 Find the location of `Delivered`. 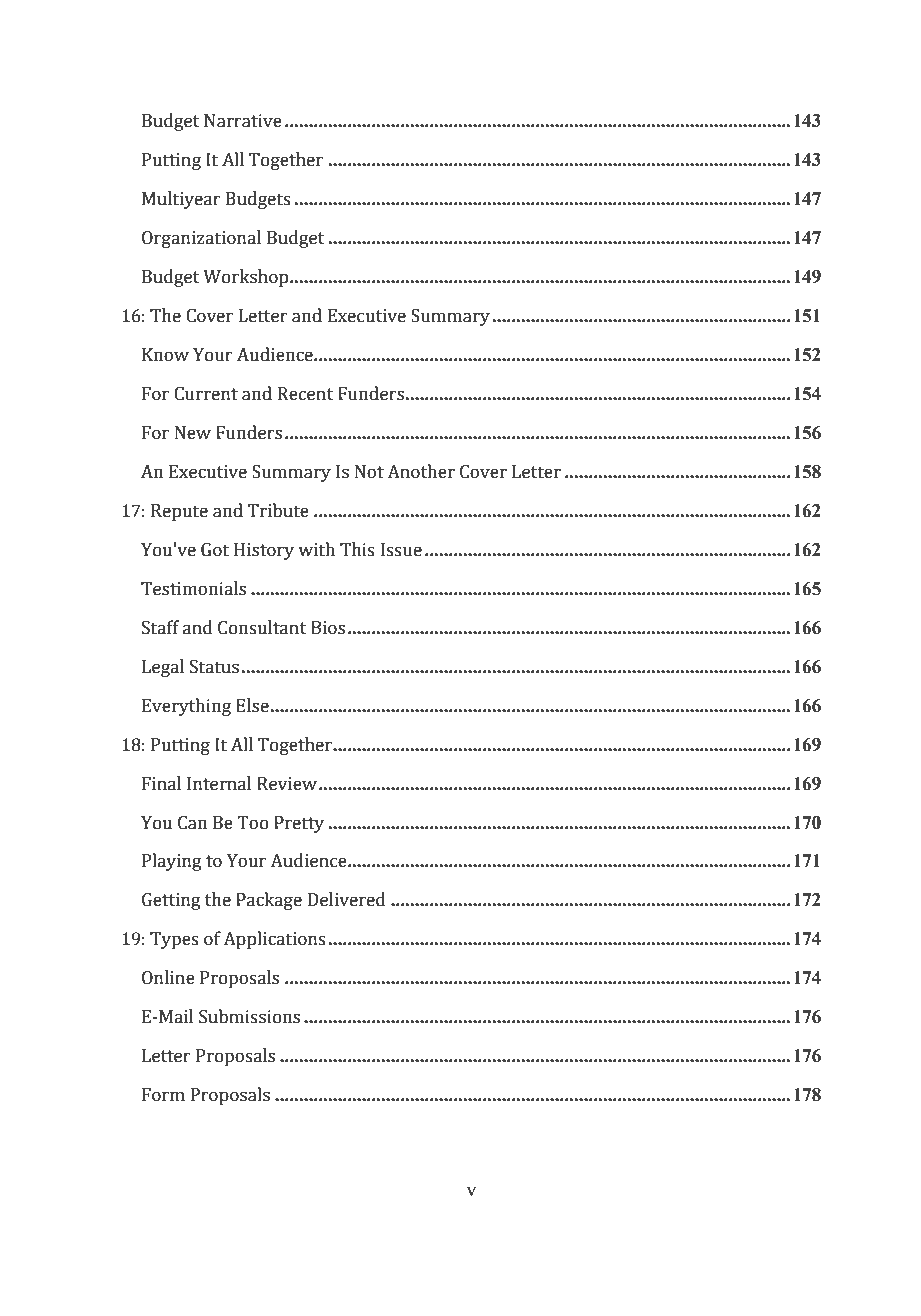

Delivered is located at coordinates (347, 899).
